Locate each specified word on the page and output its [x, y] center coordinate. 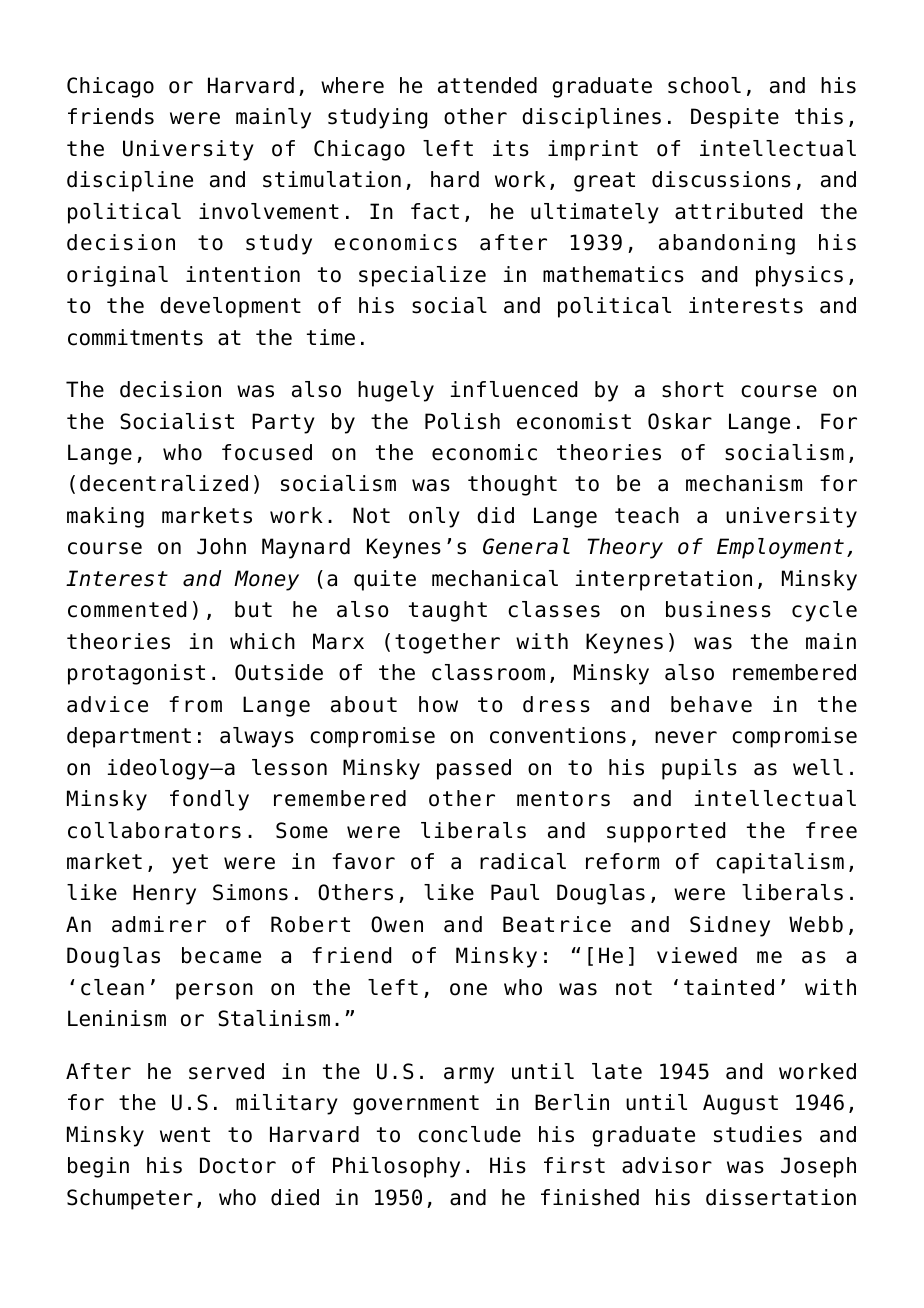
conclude [469, 1134]
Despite [735, 118]
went [185, 1135]
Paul [515, 892]
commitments [135, 337]
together [447, 643]
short [693, 389]
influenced [514, 389]
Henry [164, 894]
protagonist [136, 674]
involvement [269, 211]
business [718, 609]
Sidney [730, 926]
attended [487, 85]
